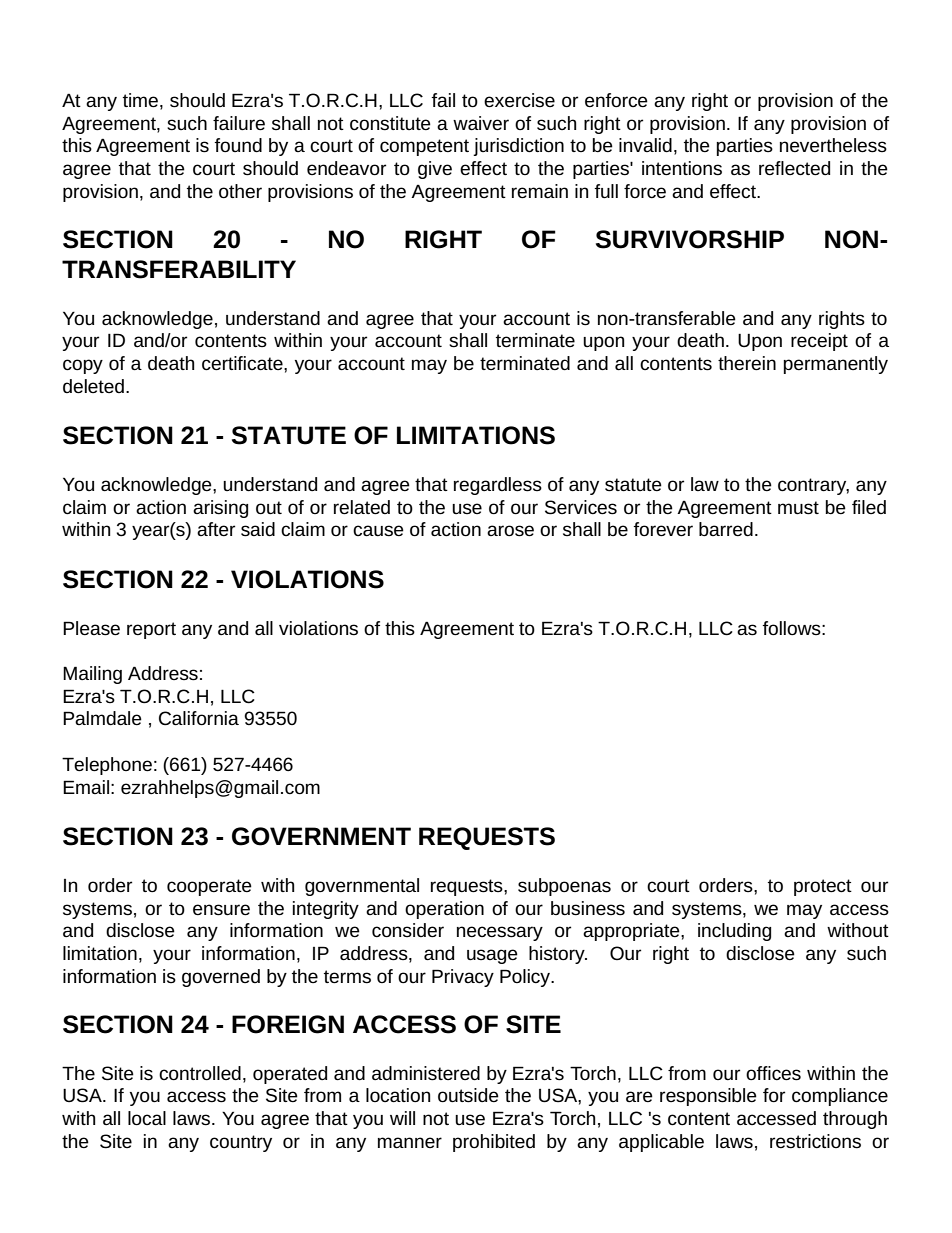  I want to click on reflected, so click(794, 168).
